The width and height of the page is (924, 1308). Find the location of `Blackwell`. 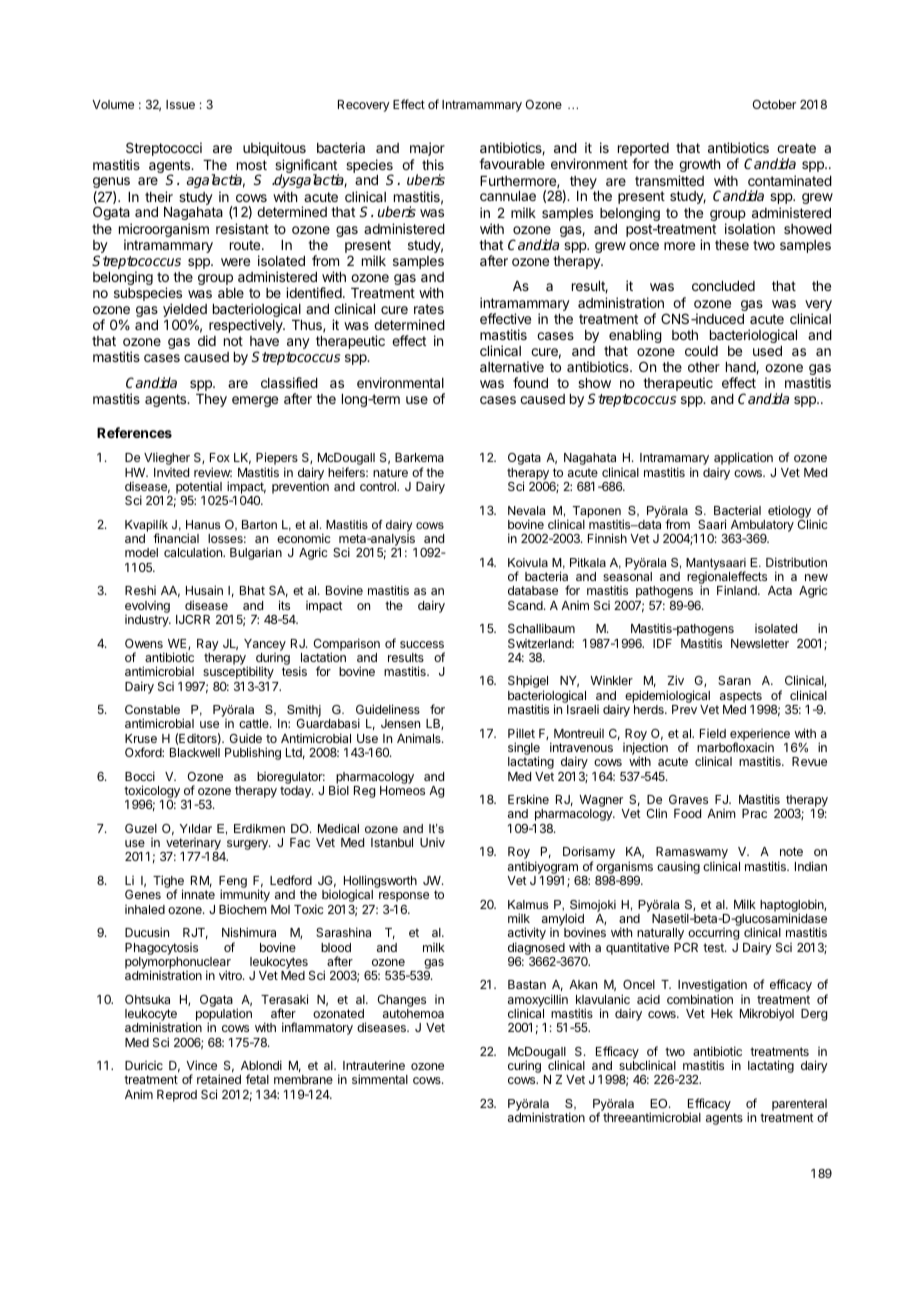

Blackwell is located at coordinates (195, 752).
